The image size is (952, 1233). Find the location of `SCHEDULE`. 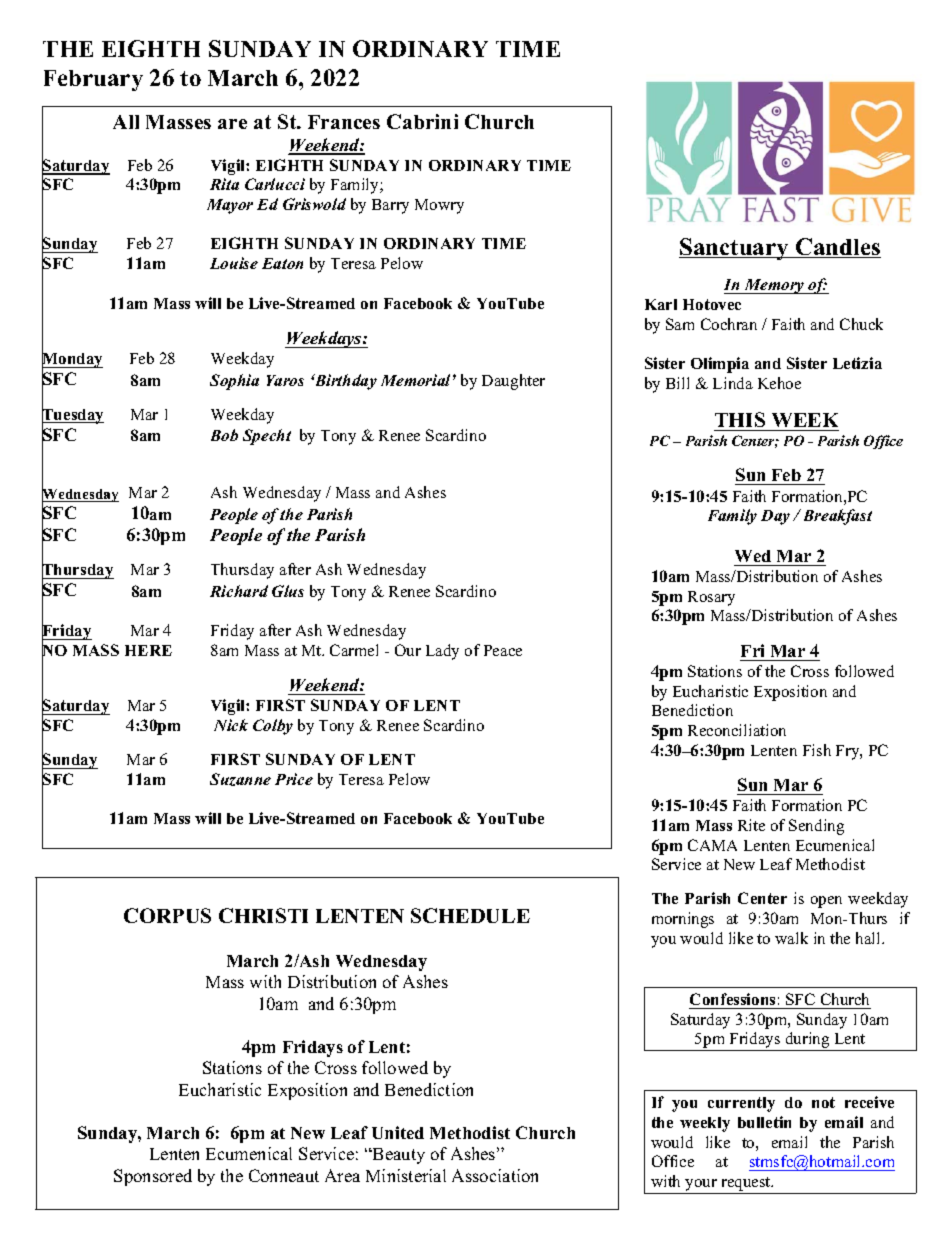

SCHEDULE is located at coordinates (470, 915).
